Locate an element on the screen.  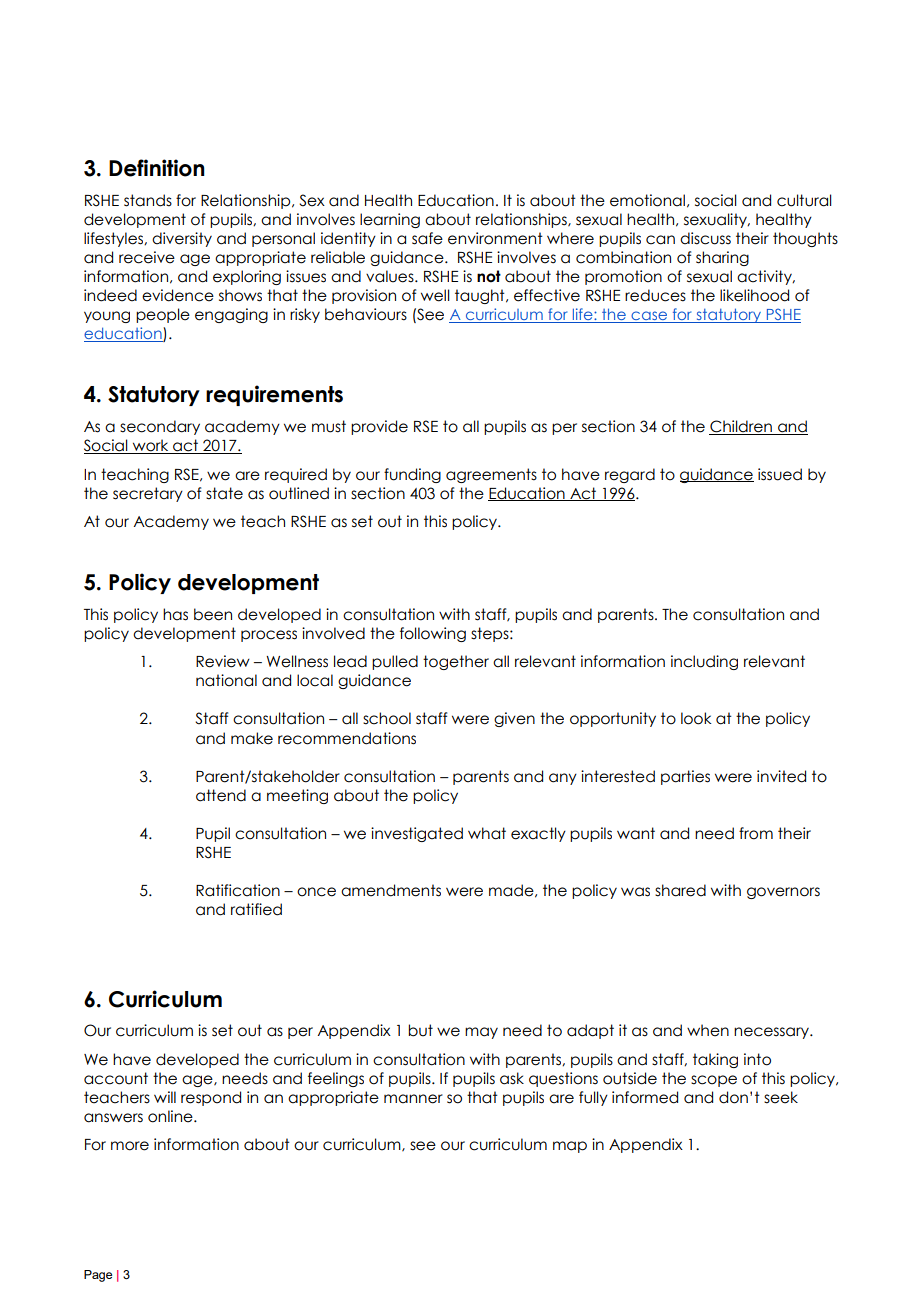
funding is located at coordinates (412, 475).
